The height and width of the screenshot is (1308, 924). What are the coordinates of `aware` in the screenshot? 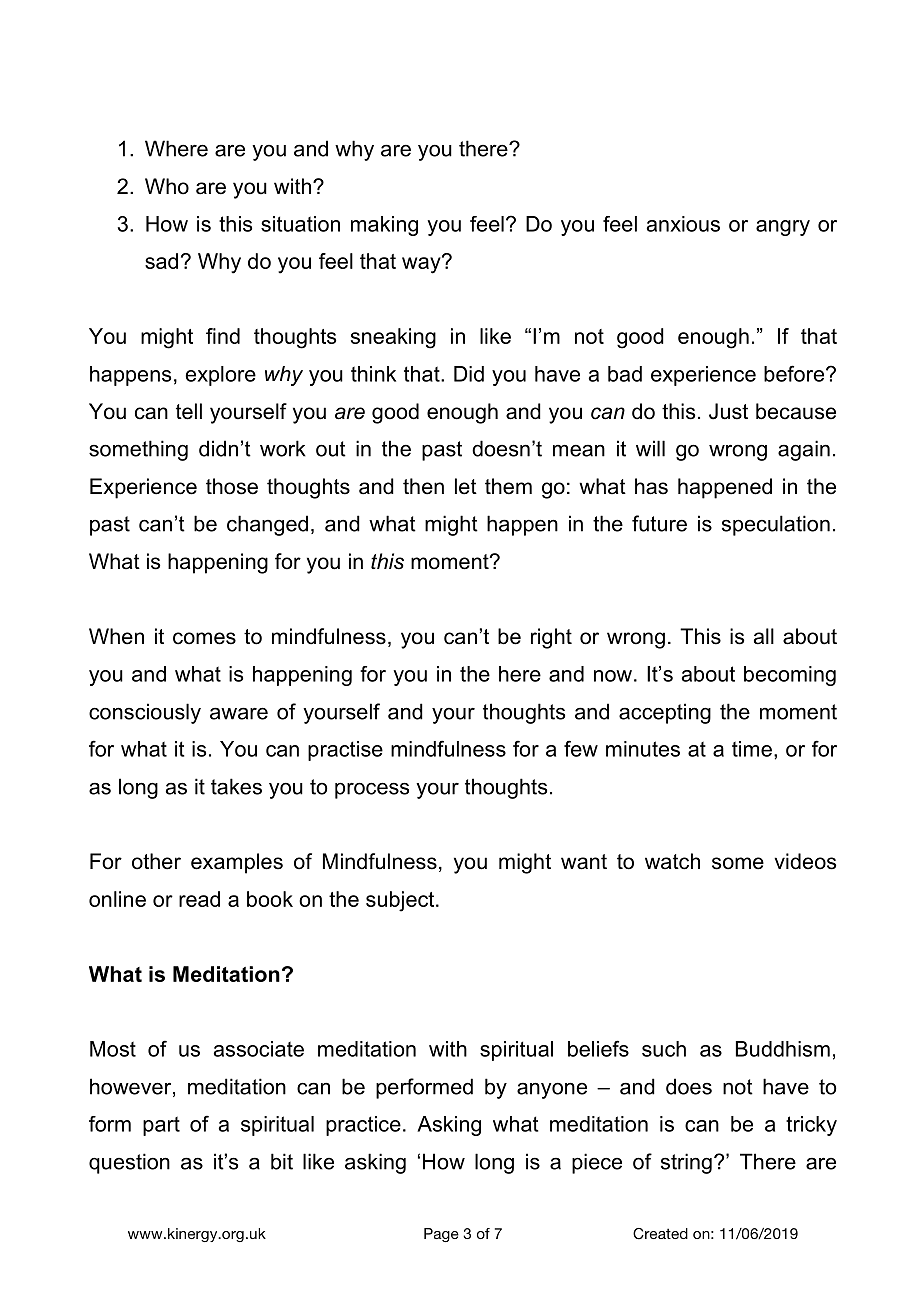 It's located at (239, 713).
